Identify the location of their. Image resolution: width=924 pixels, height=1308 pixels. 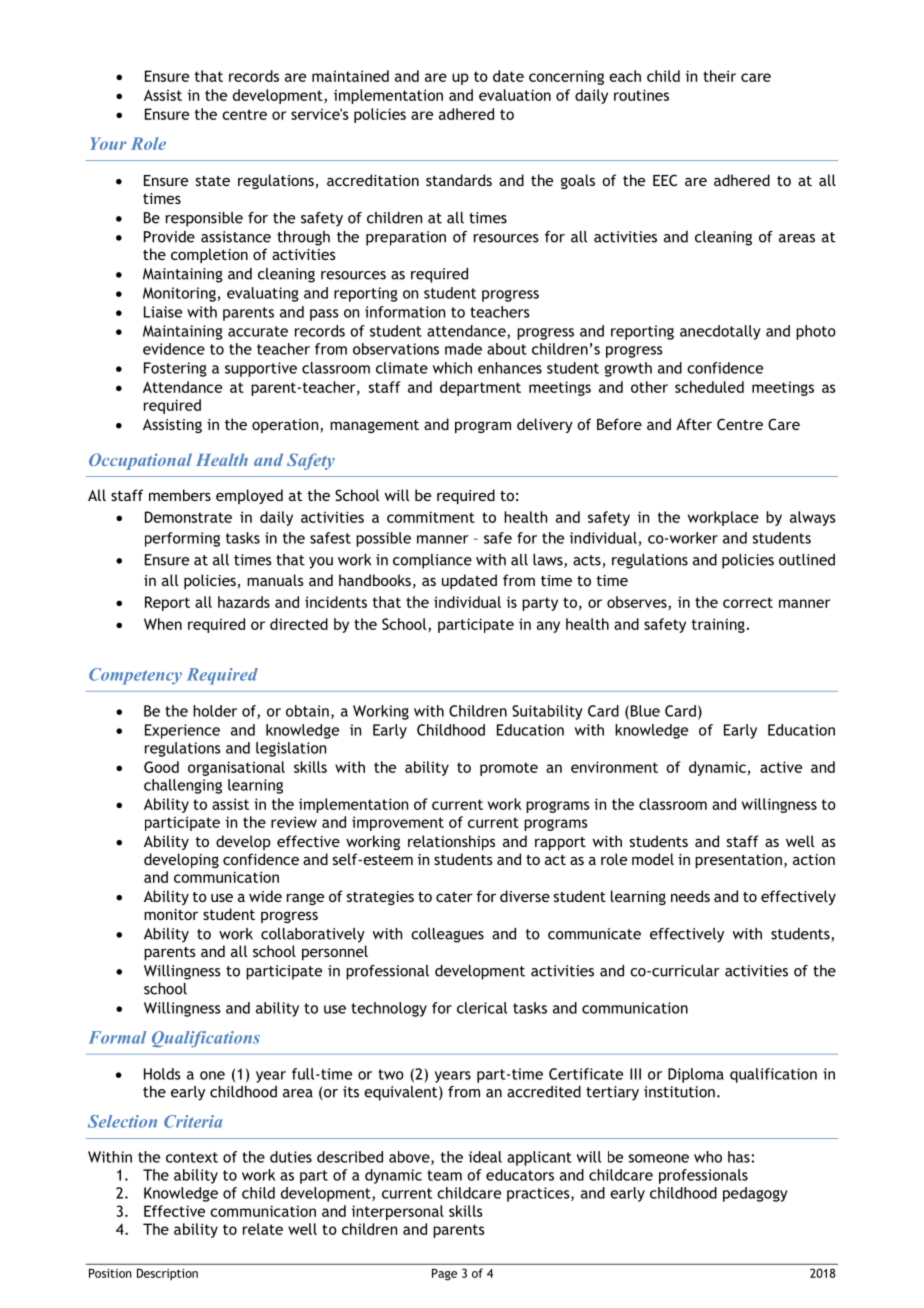
(719, 76).
